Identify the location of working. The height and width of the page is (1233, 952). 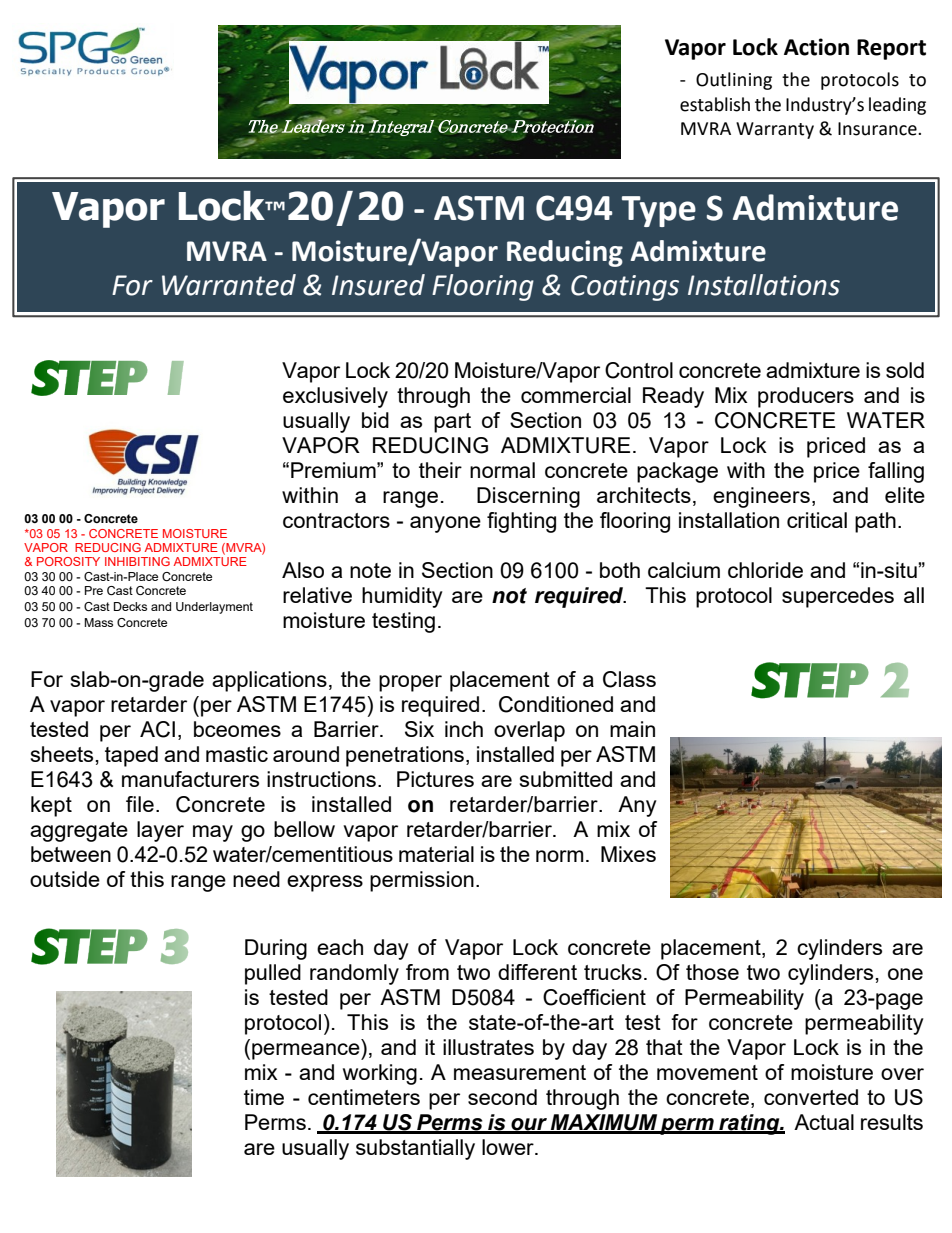
(380, 1074).
